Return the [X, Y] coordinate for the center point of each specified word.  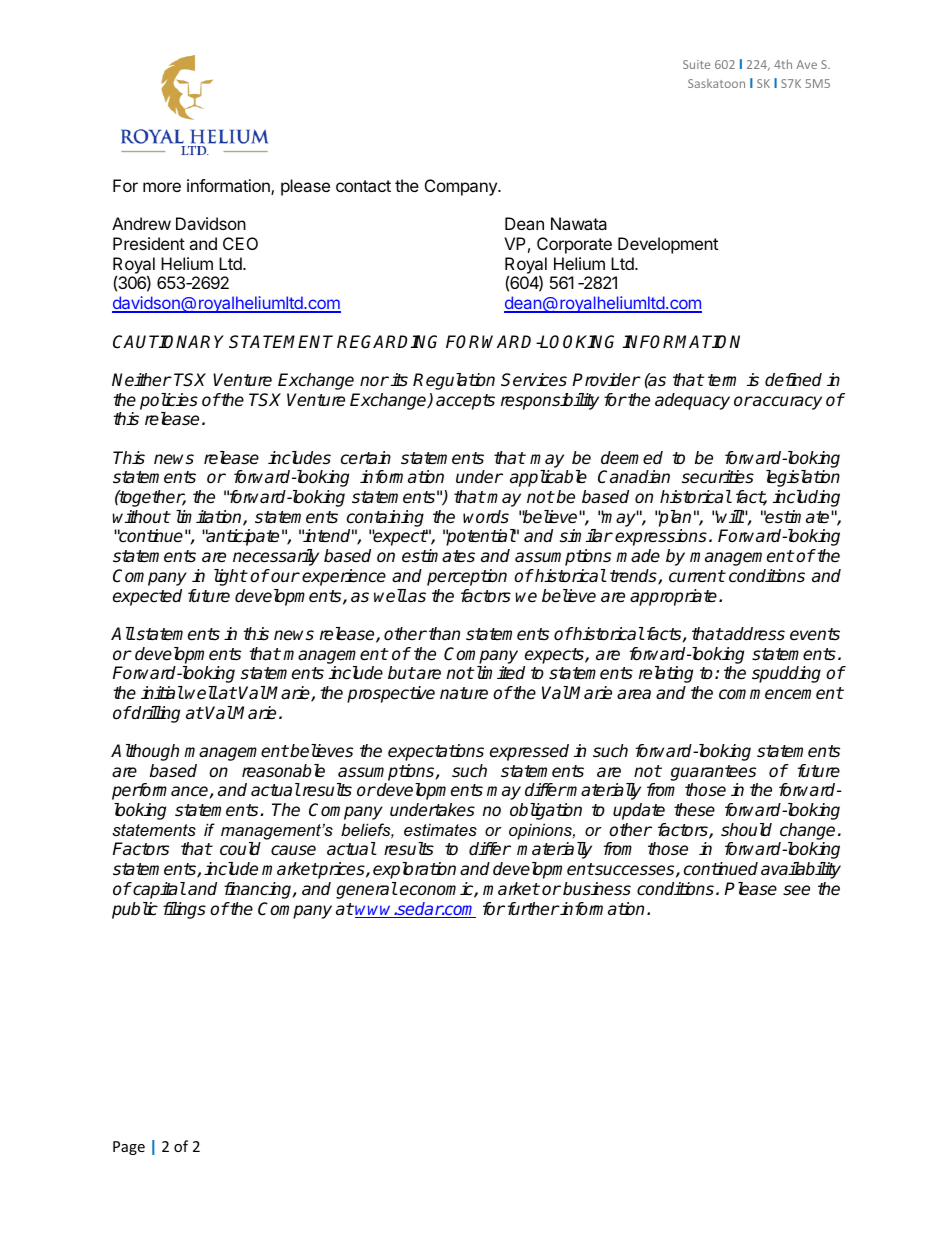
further [534, 909]
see [796, 890]
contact [363, 186]
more [162, 187]
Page [129, 1148]
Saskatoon [716, 83]
